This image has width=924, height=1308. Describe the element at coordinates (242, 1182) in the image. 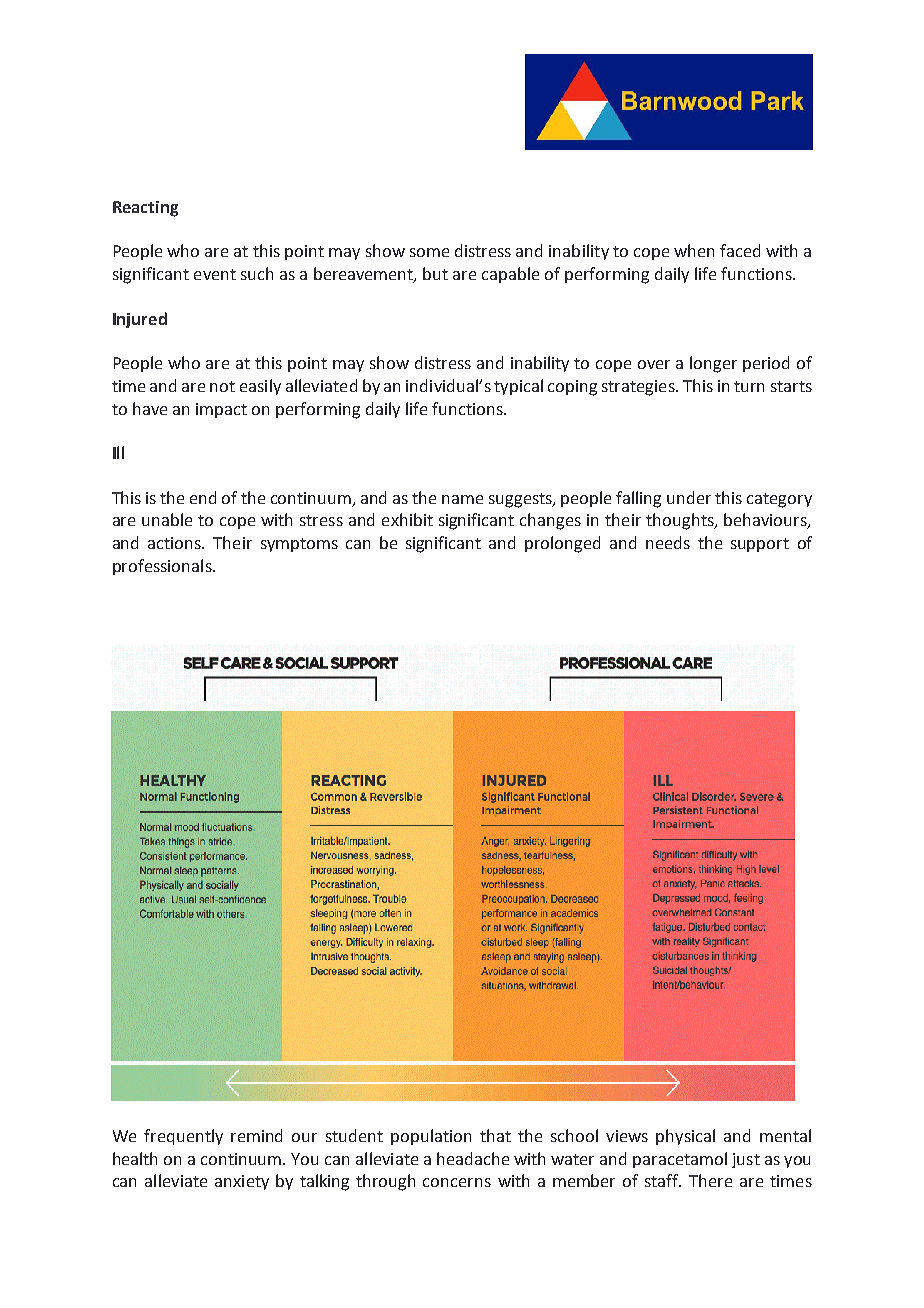

I see `anxiety` at that location.
